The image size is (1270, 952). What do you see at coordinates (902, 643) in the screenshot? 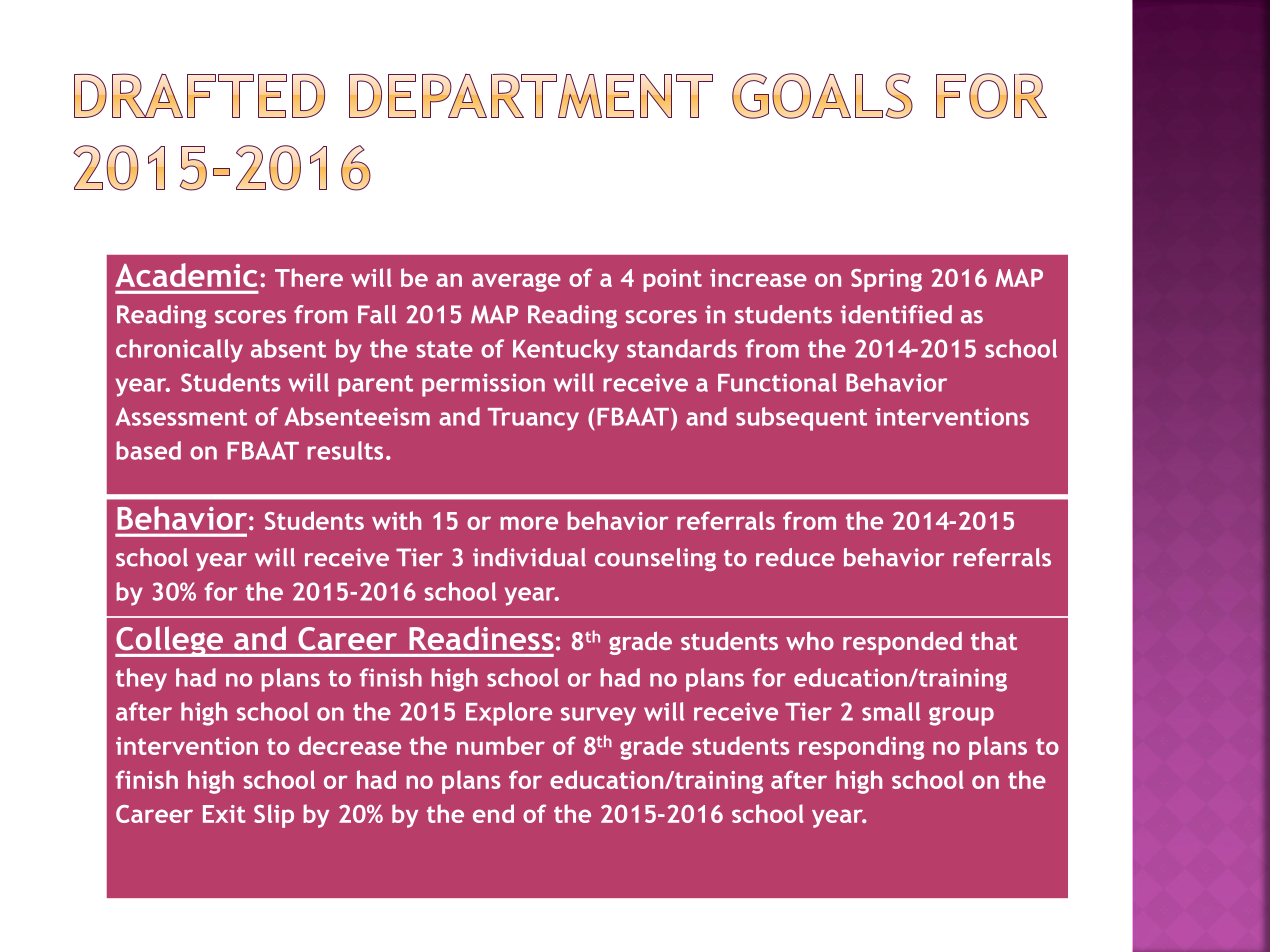
I see `responded` at bounding box center [902, 643].
